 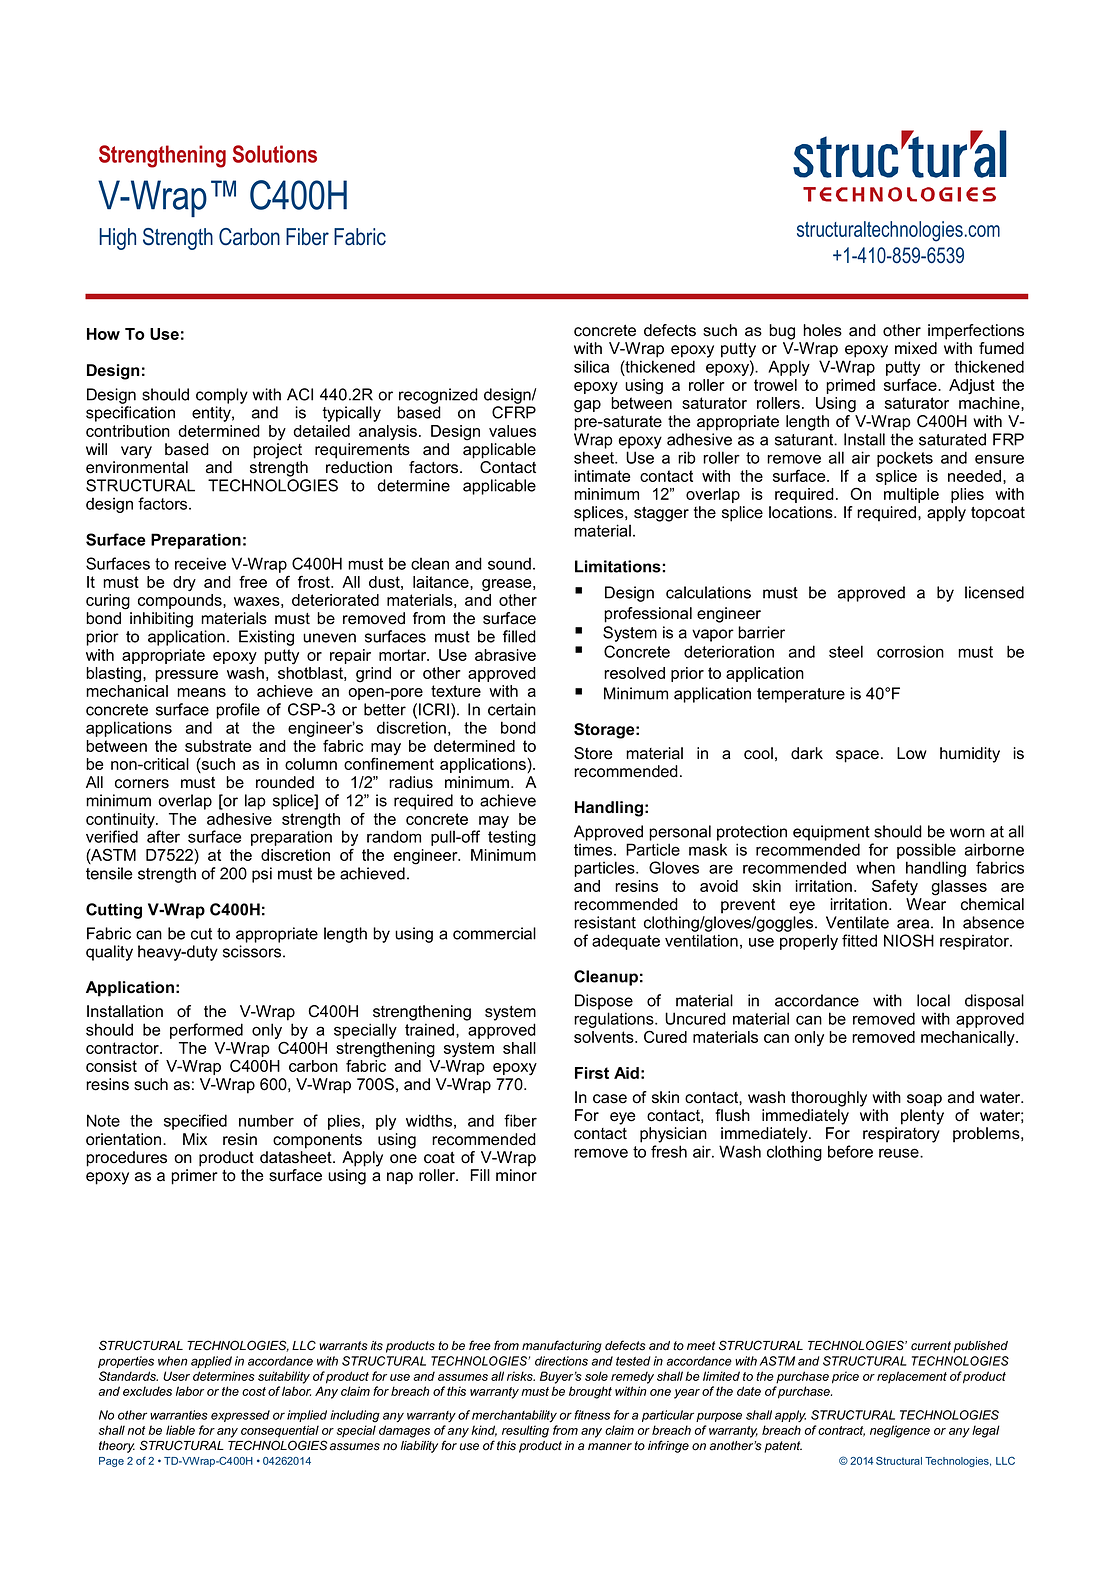 I want to click on multiple, so click(x=911, y=495).
